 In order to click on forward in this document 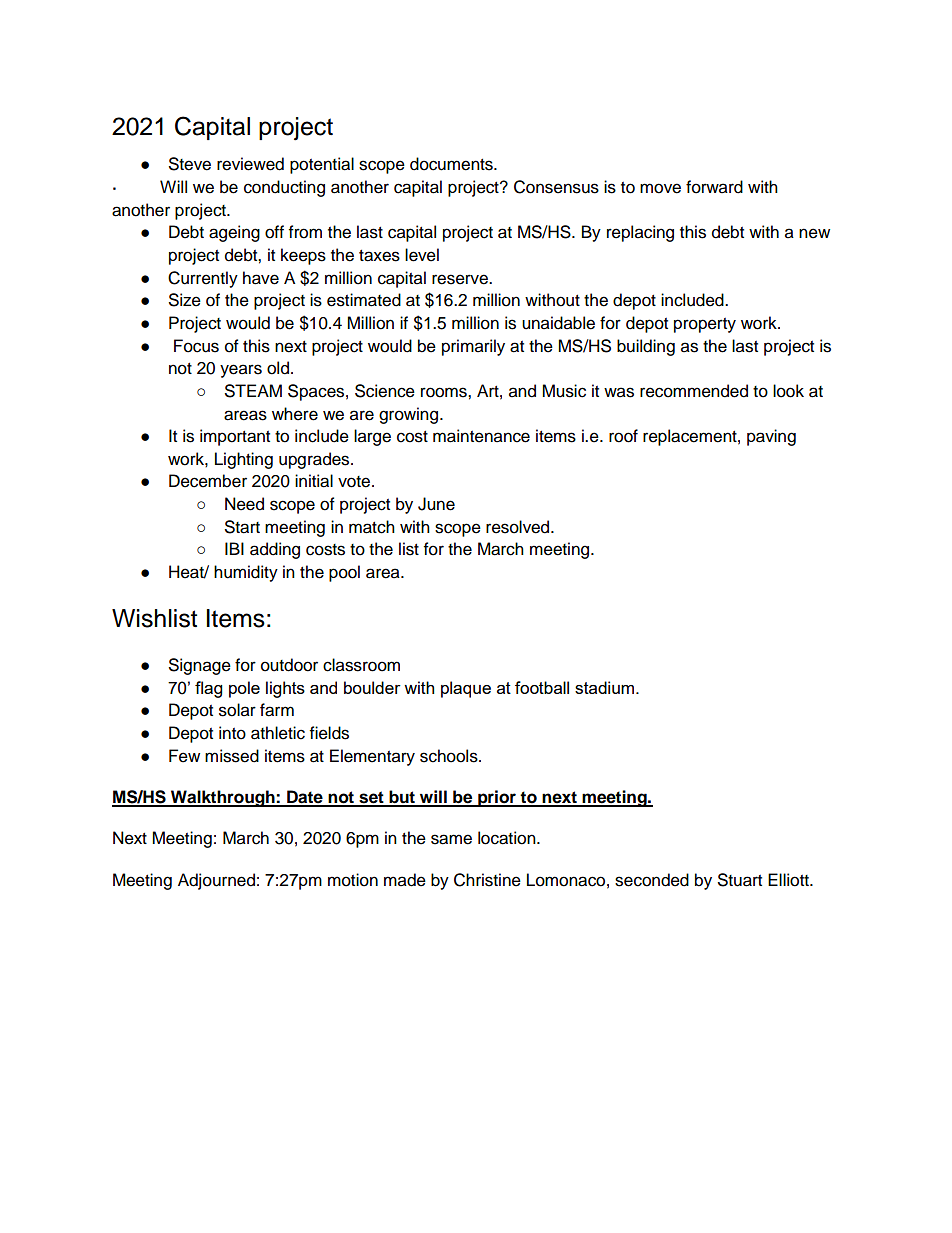, I will do `click(714, 187)`.
